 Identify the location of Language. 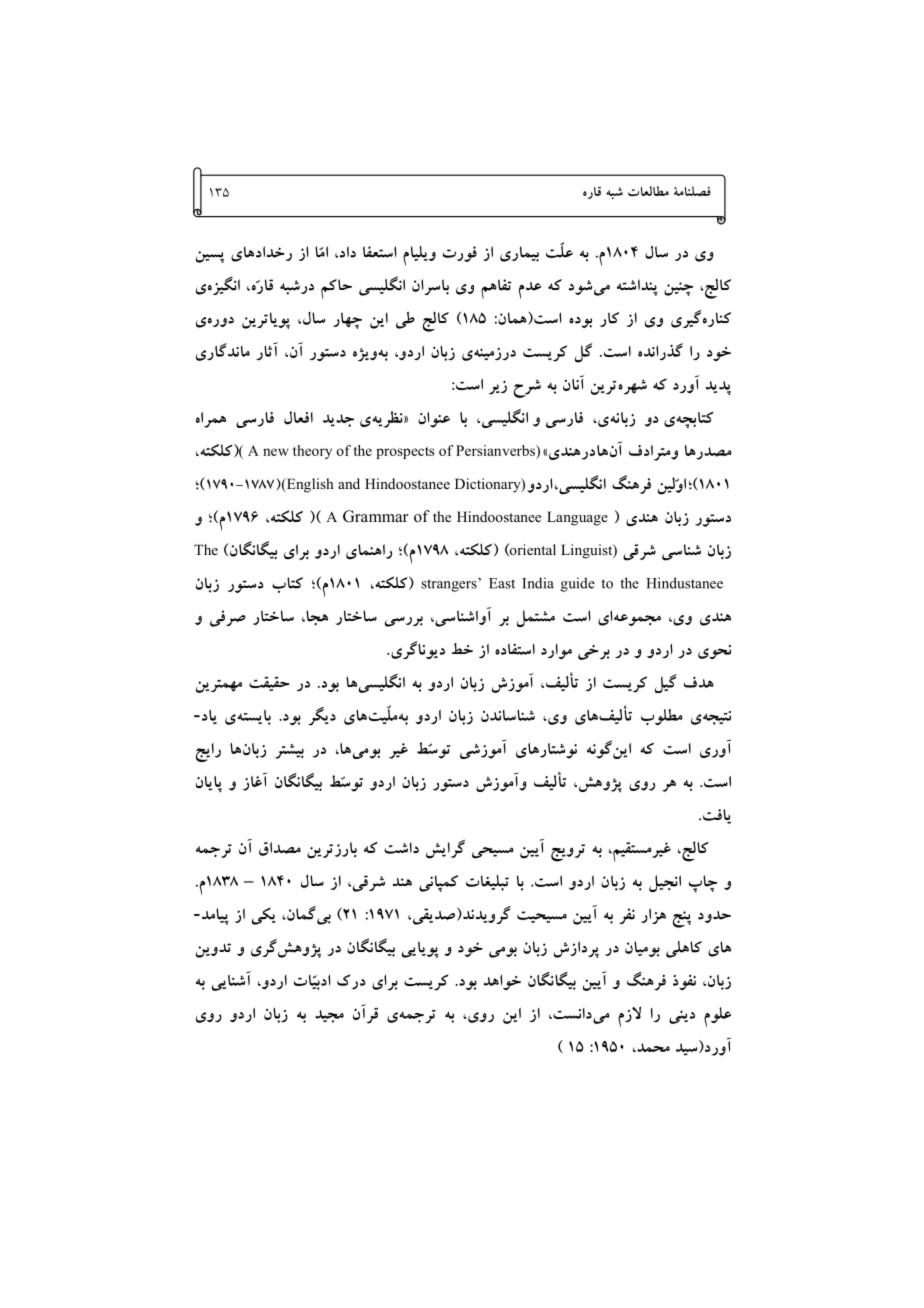
(577, 518).
